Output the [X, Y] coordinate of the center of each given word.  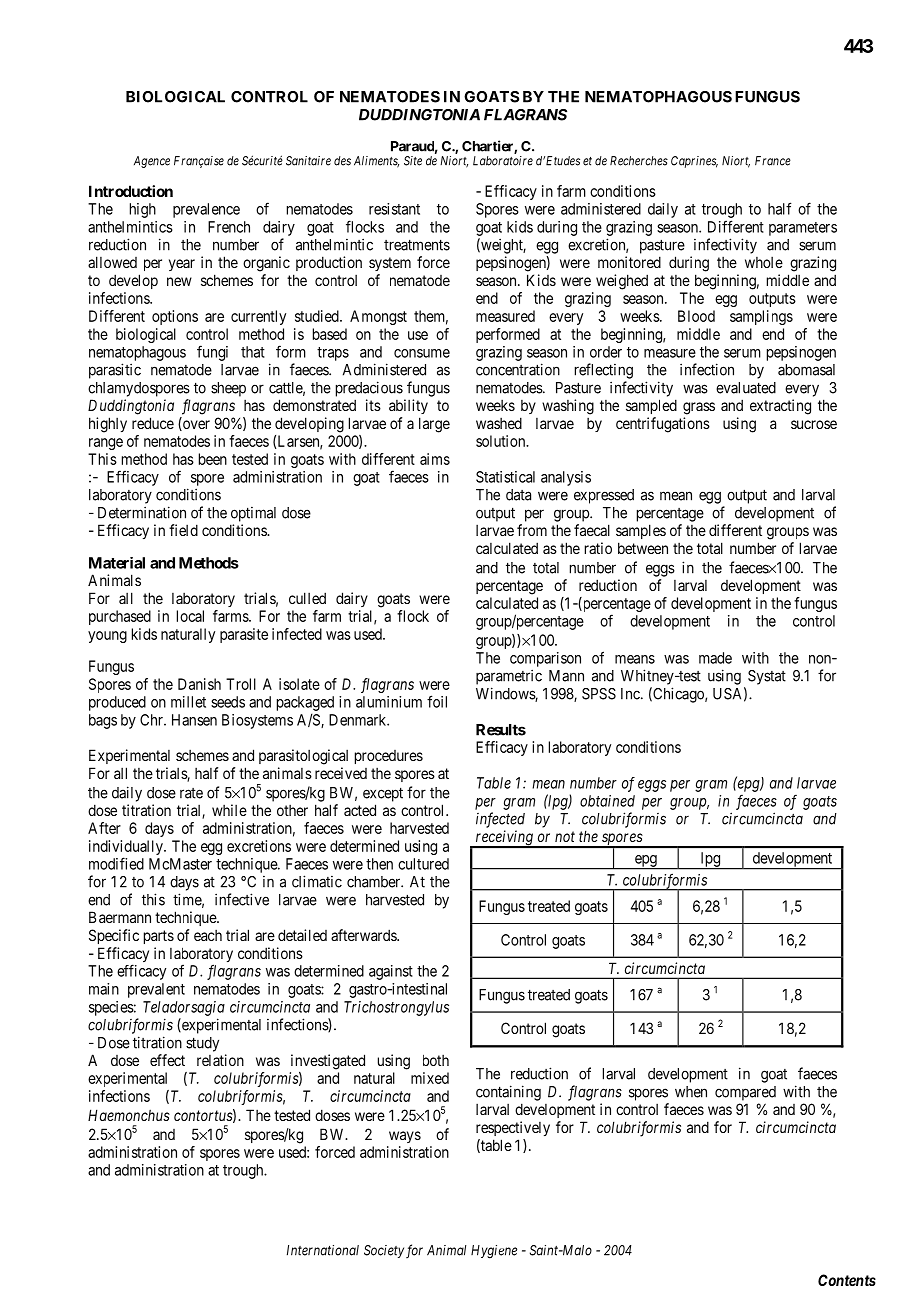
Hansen [194, 720]
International [323, 1250]
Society [384, 1251]
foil [437, 701]
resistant [394, 209]
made [715, 658]
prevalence [206, 210]
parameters [803, 229]
